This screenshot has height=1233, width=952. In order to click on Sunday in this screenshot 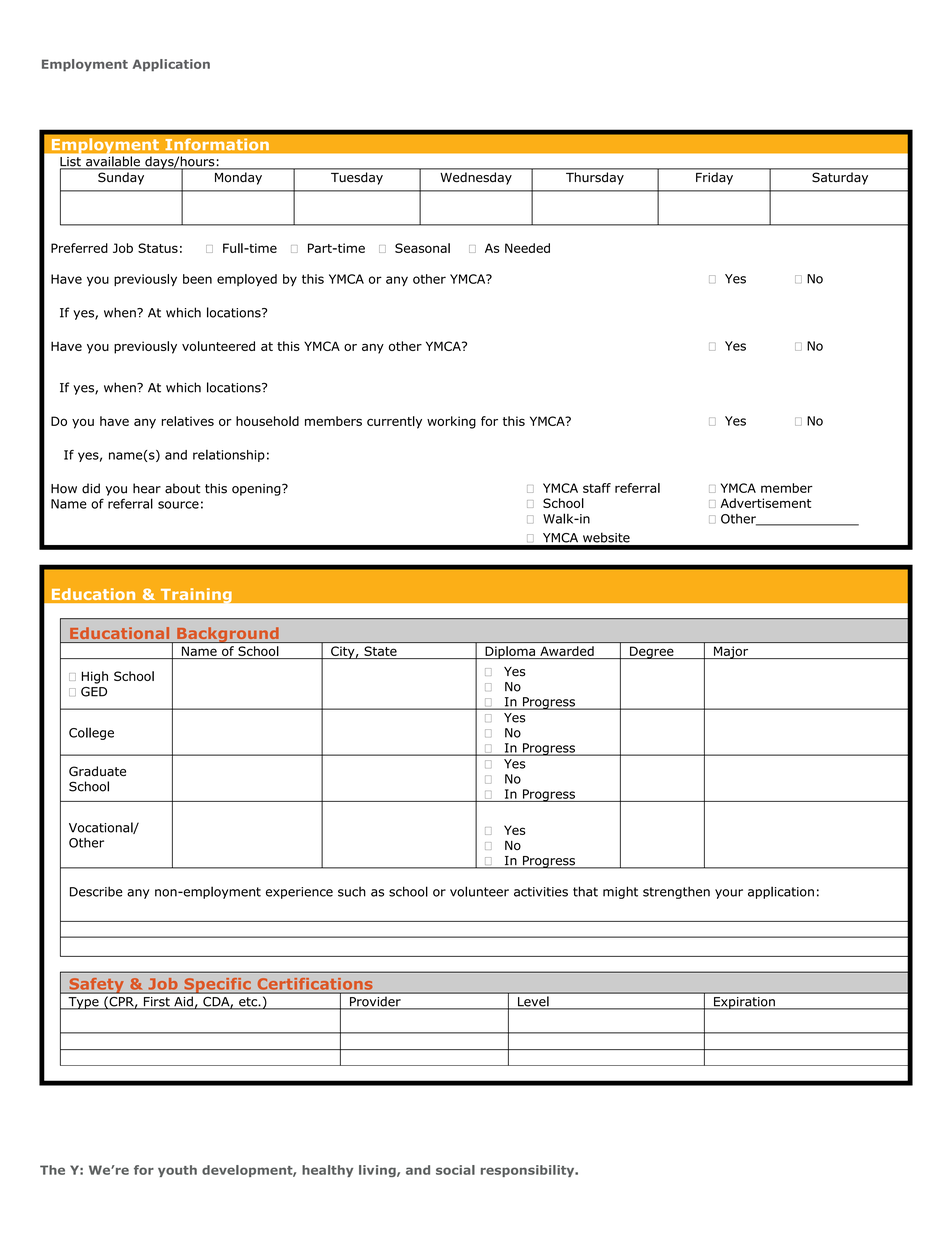, I will do `click(121, 179)`.
